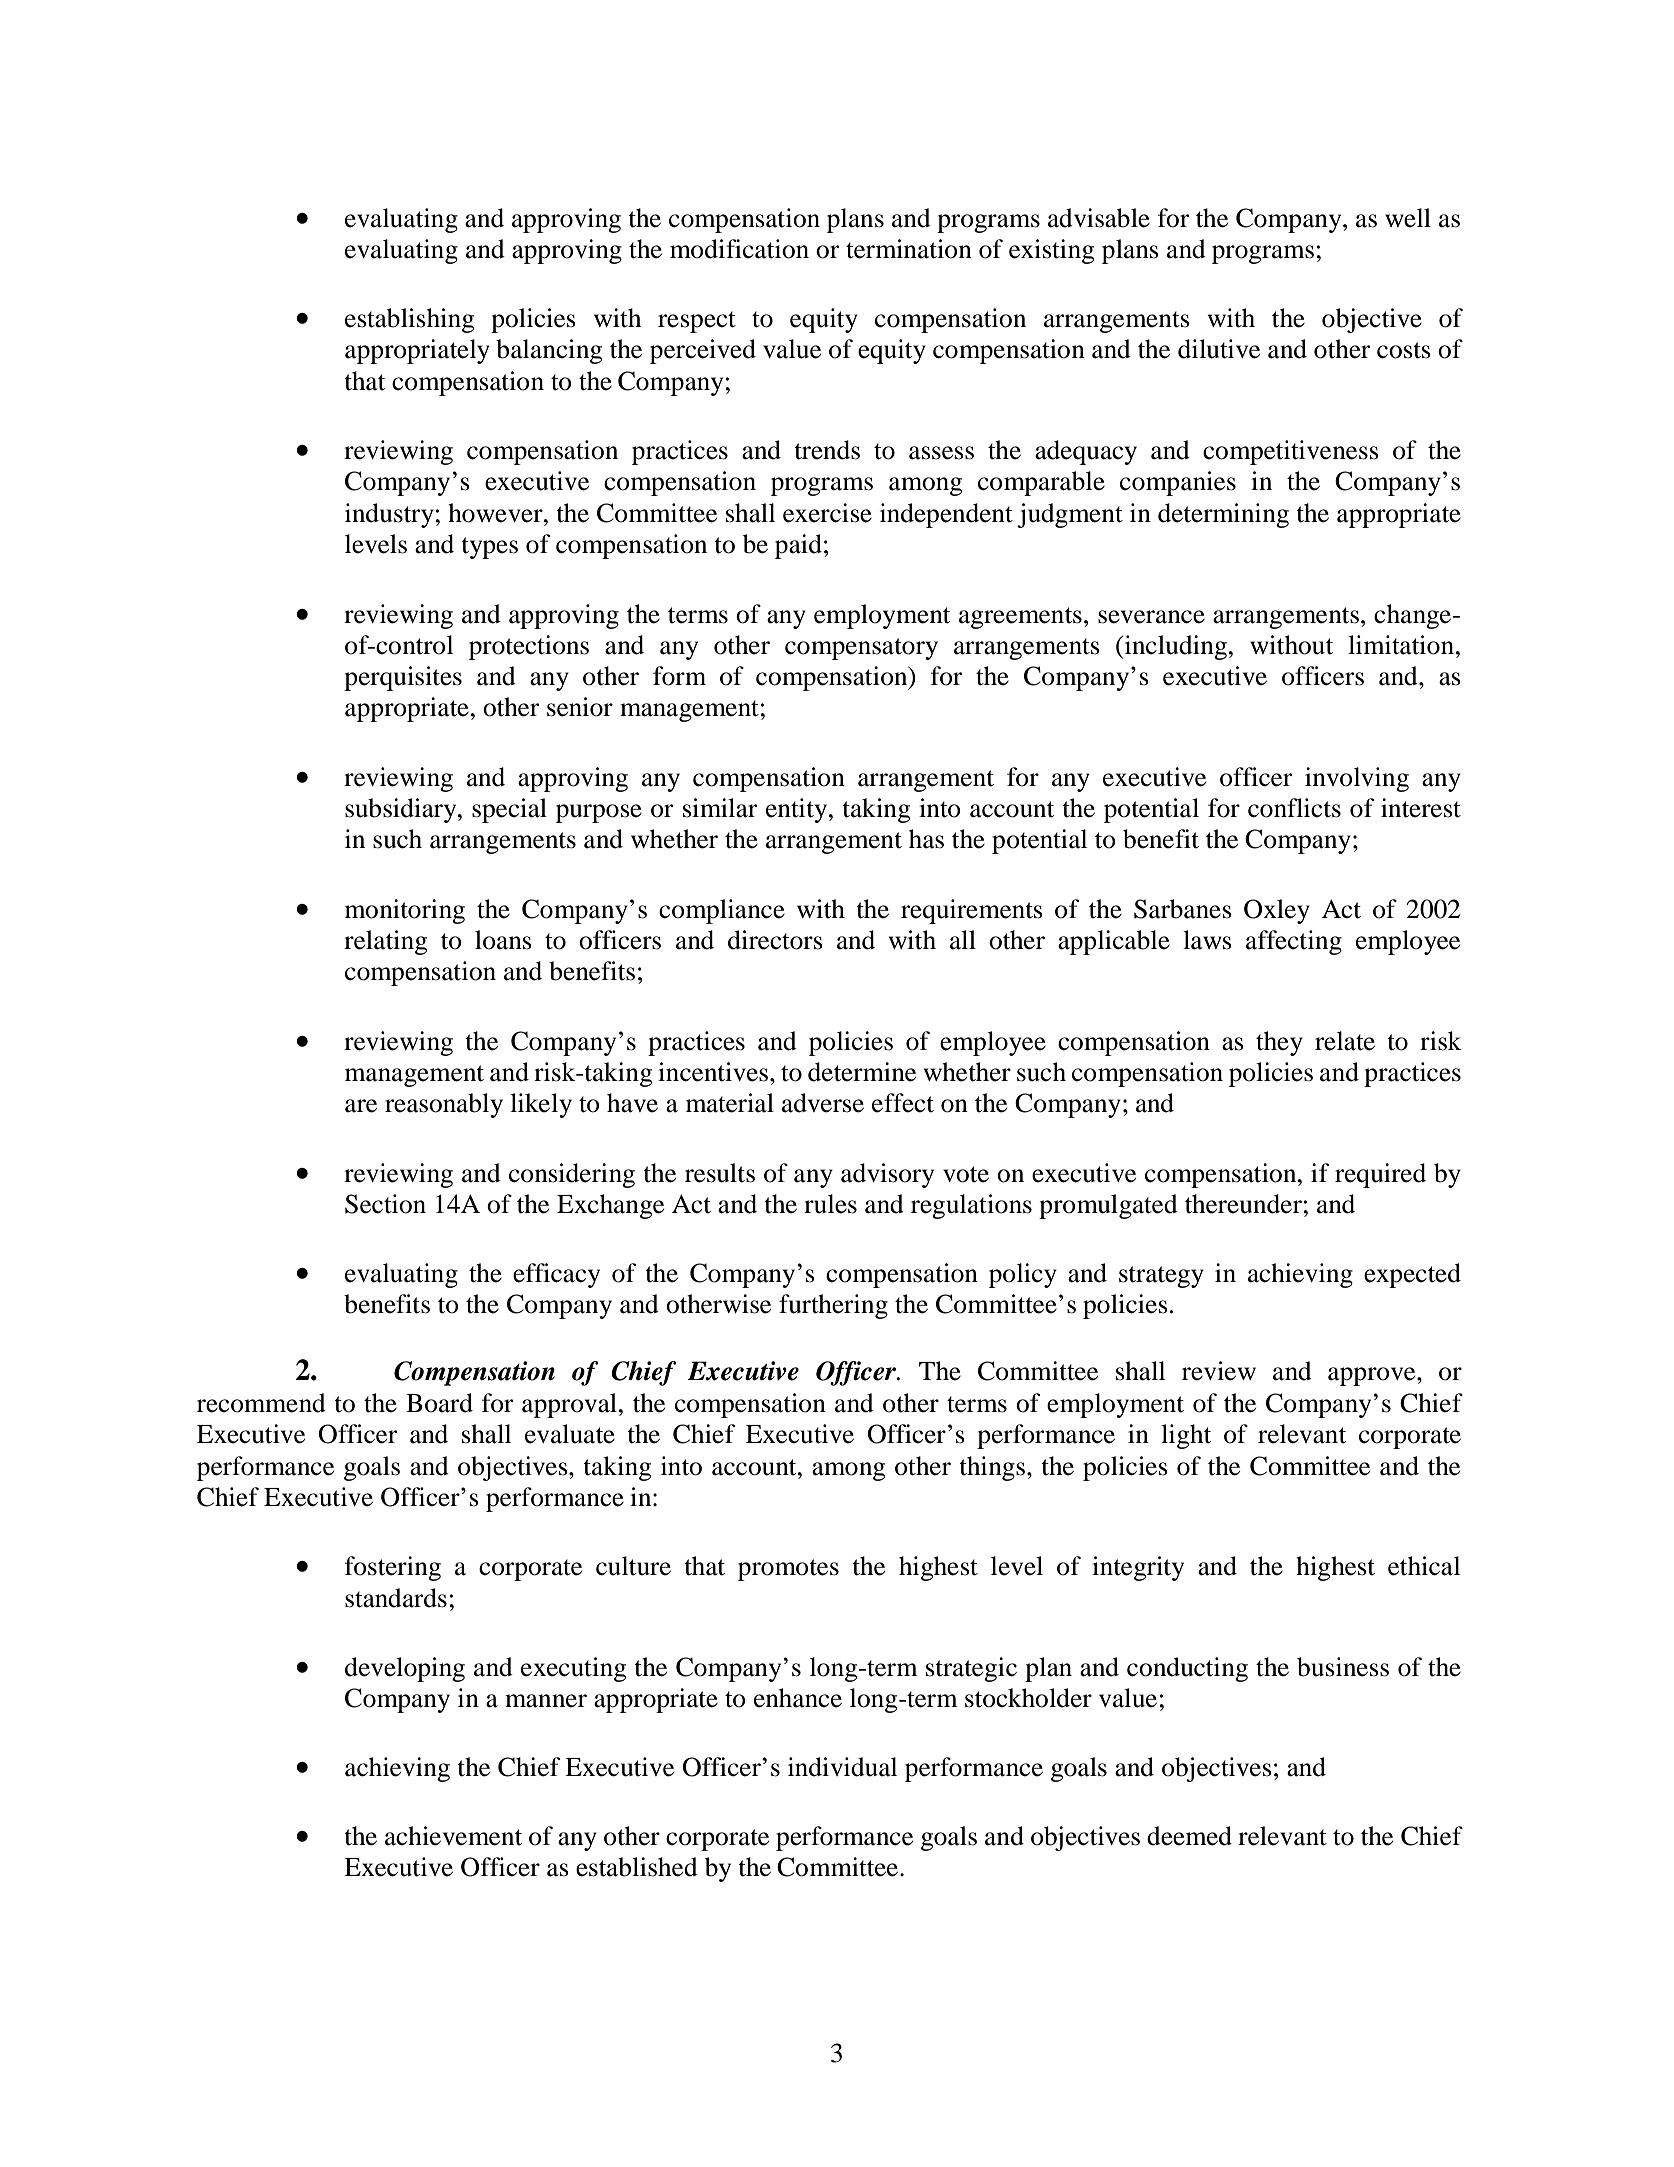 Image resolution: width=1674 pixels, height=2167 pixels. What do you see at coordinates (402, 810) in the screenshot?
I see `subsidiary` at bounding box center [402, 810].
